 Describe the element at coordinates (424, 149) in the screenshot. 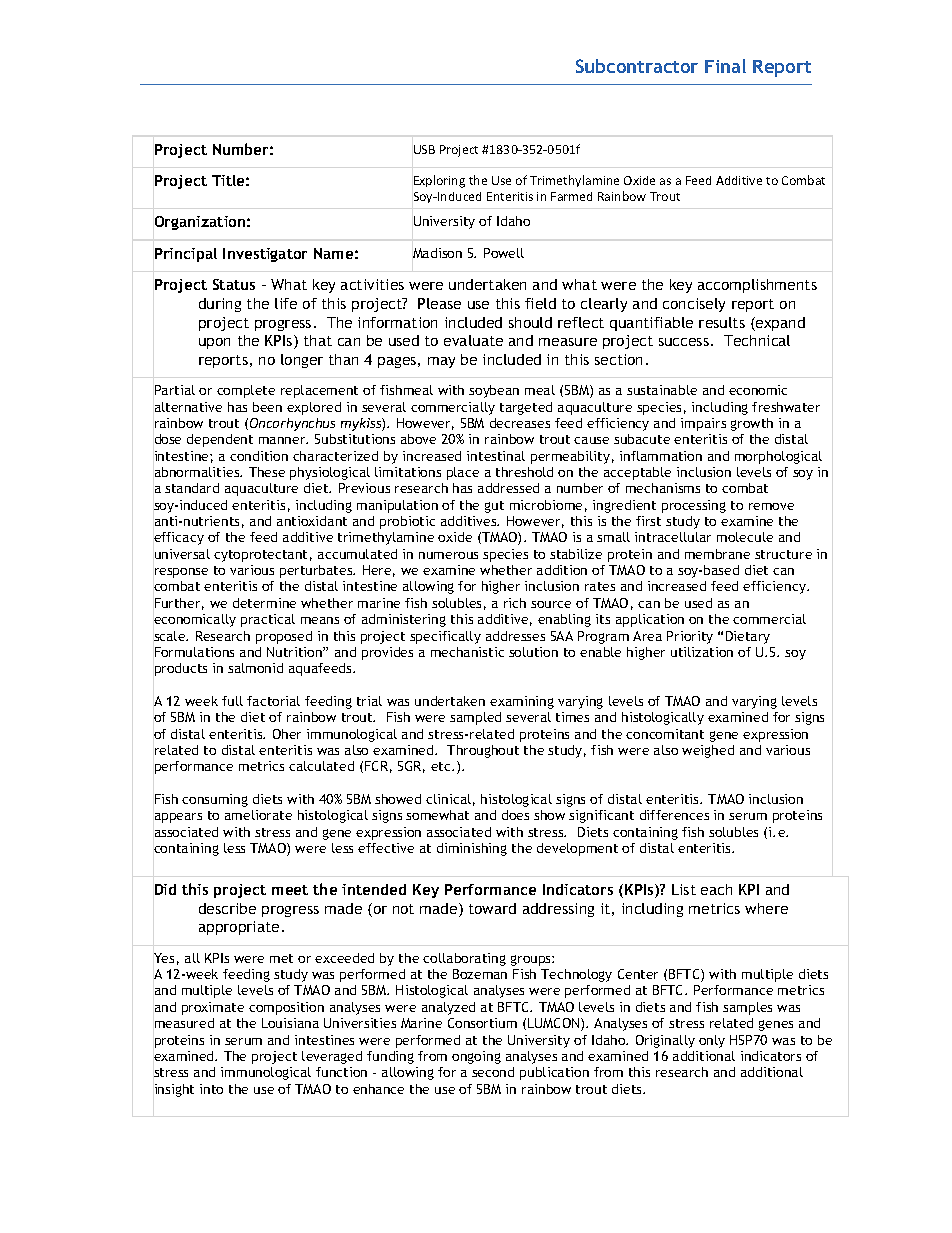

I see `USB` at that location.
